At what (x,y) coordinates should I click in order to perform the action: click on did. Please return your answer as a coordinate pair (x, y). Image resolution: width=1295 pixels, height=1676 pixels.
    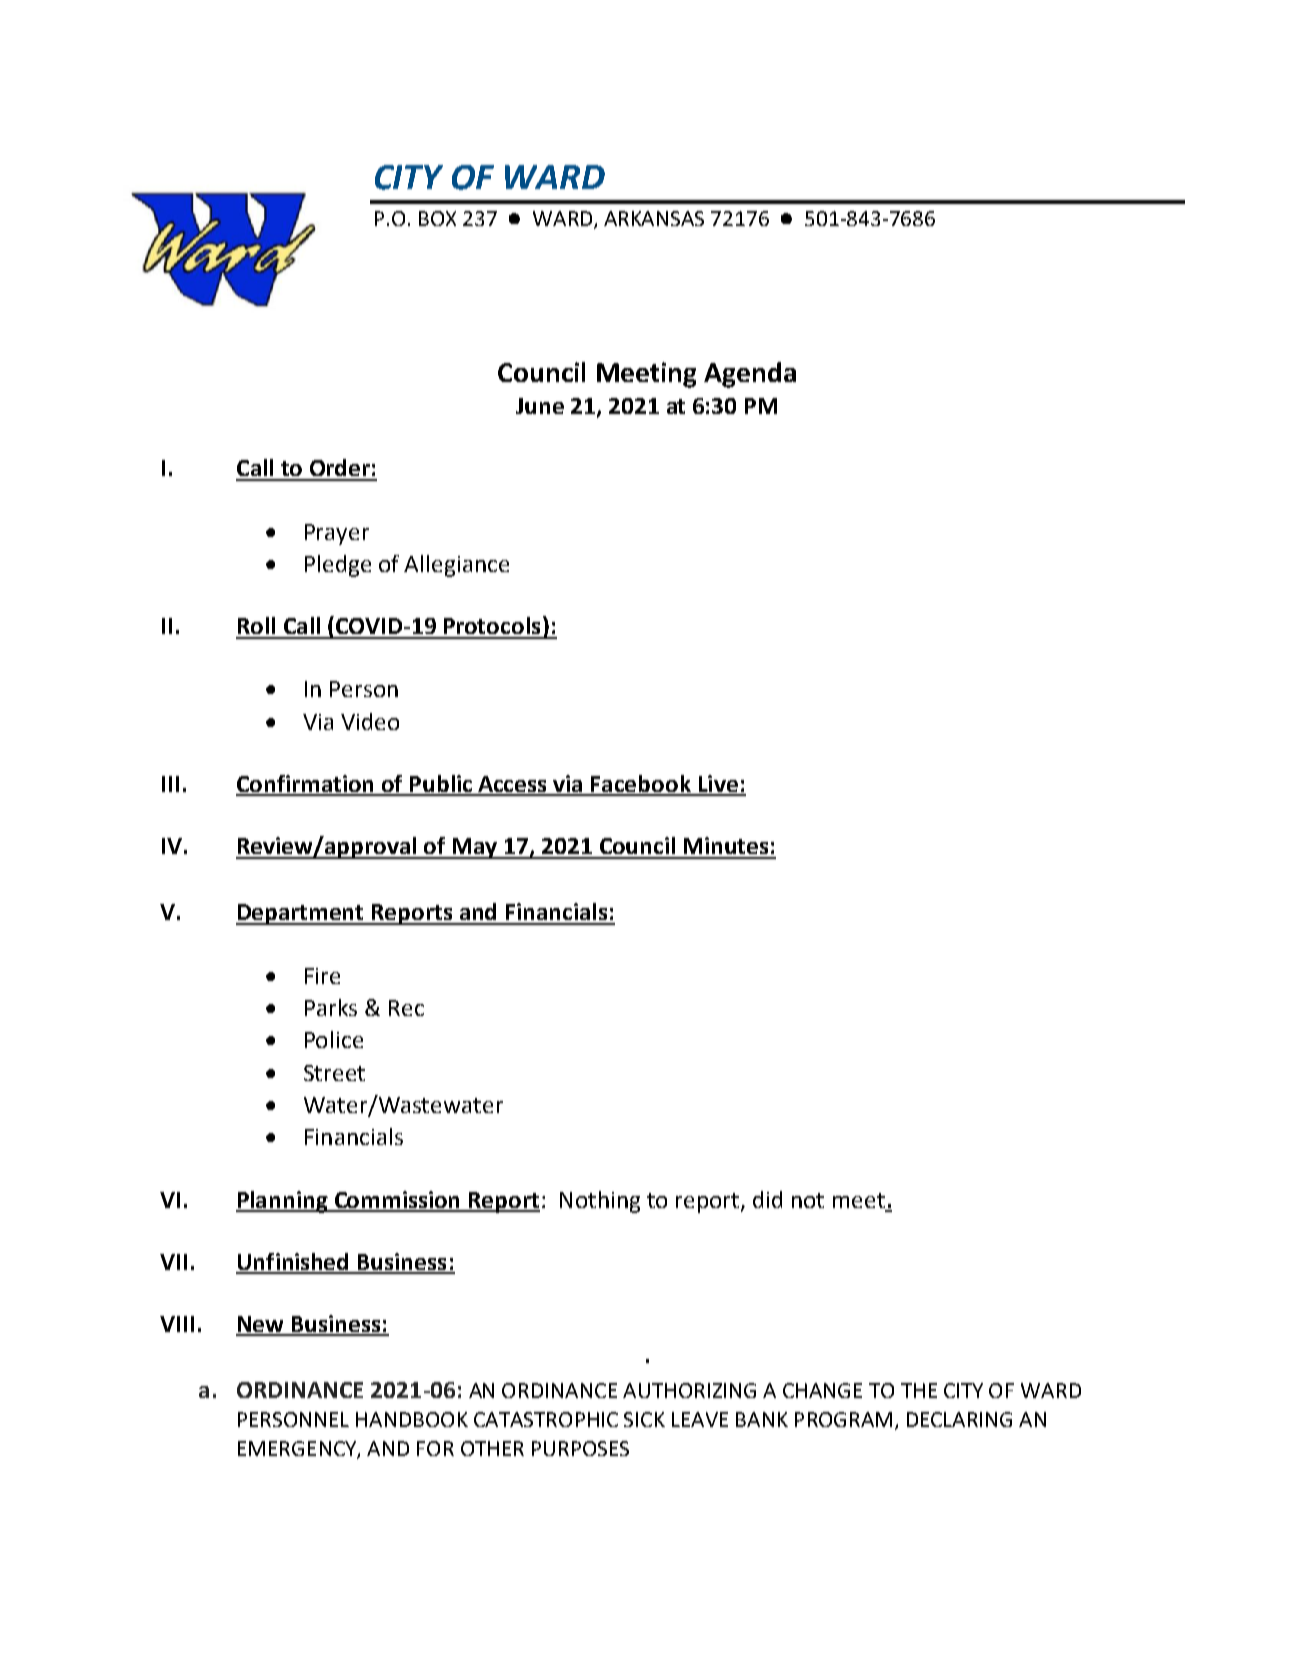
    Looking at the image, I should click on (767, 1199).
